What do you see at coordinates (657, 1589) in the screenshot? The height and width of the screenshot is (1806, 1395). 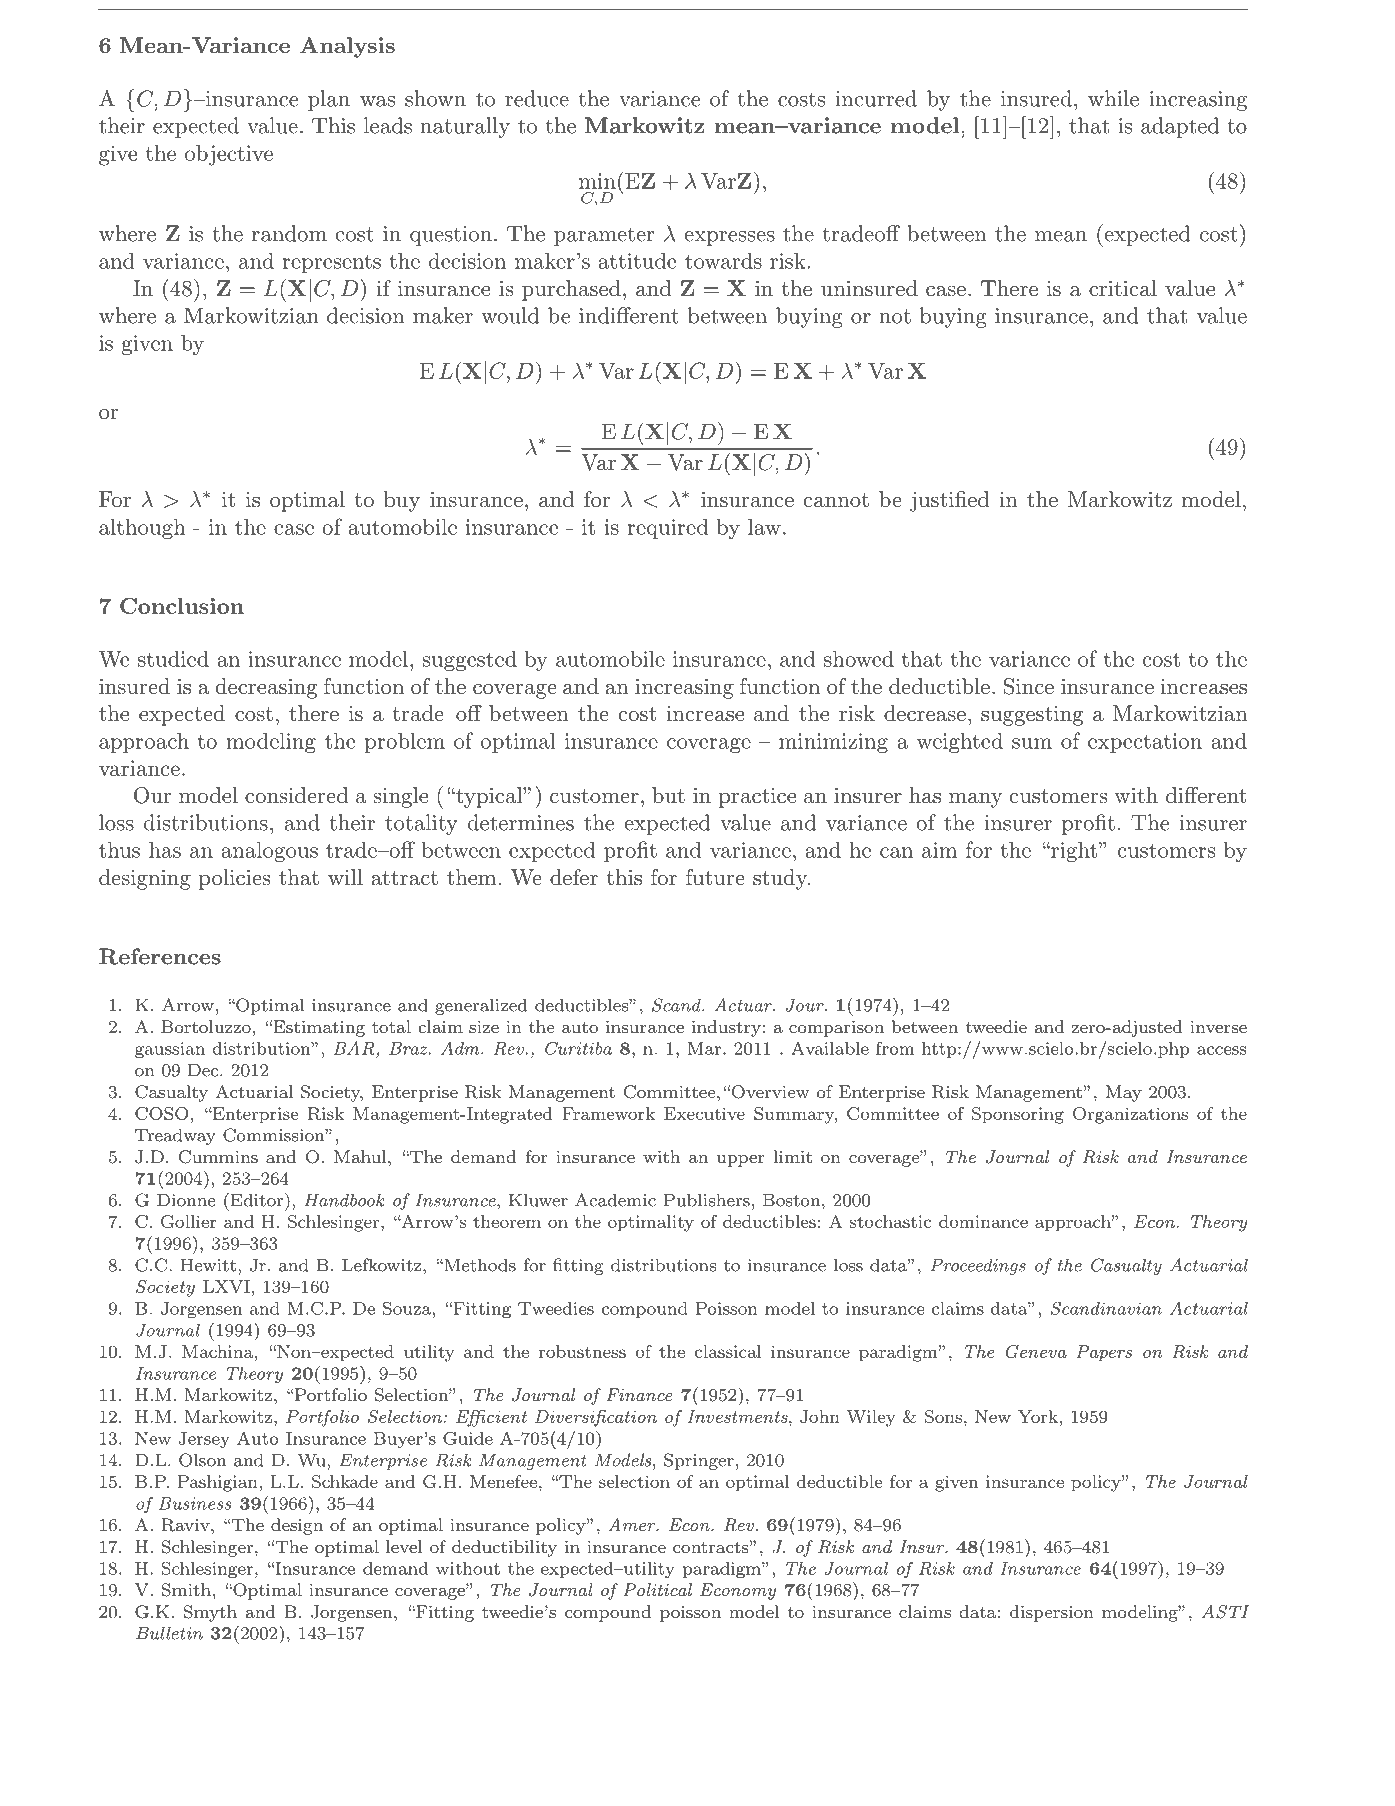 I see `Political` at bounding box center [657, 1589].
